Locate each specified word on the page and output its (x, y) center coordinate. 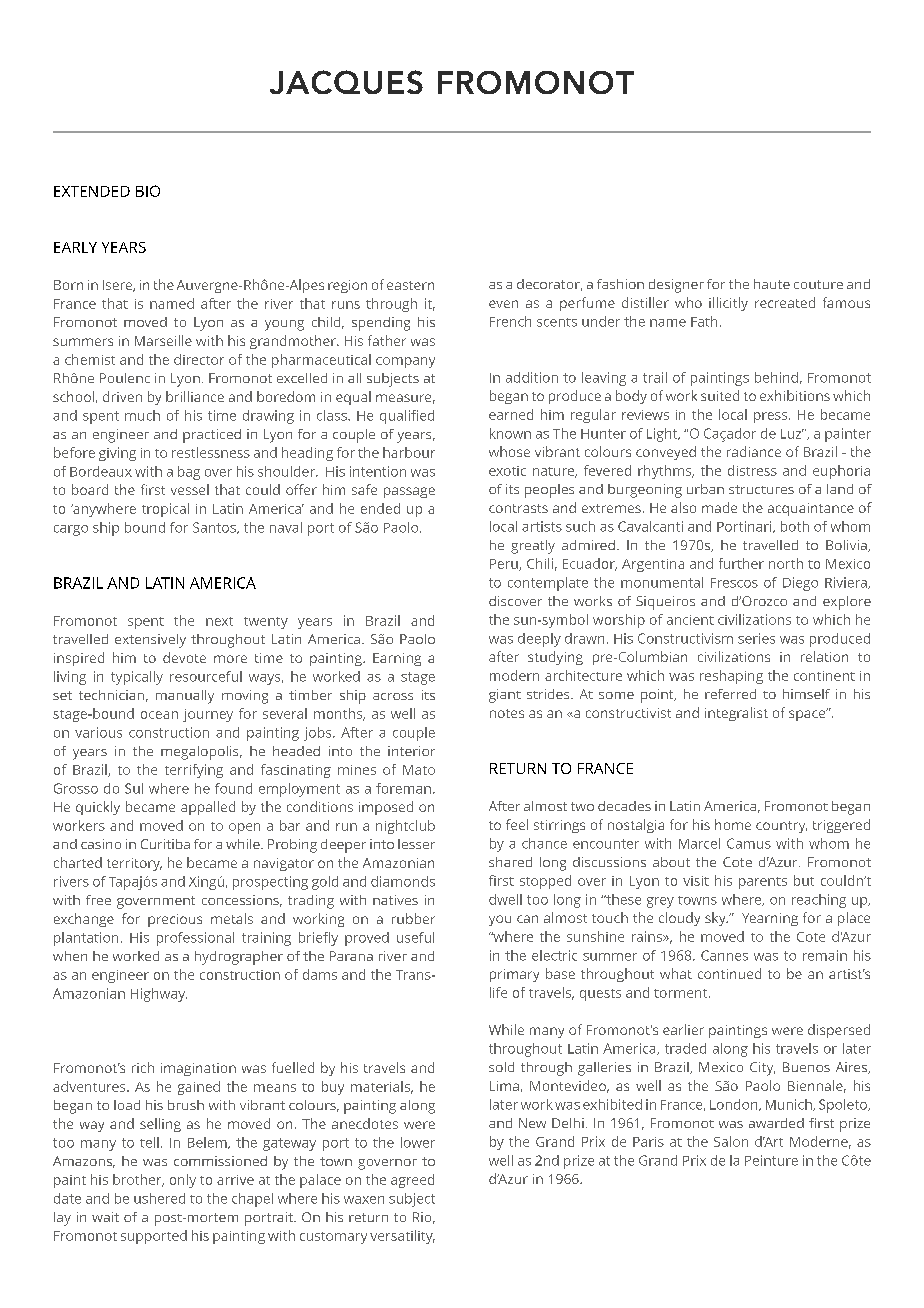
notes (507, 713)
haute (772, 284)
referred (730, 694)
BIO (148, 191)
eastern (410, 285)
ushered (159, 1198)
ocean (159, 715)
